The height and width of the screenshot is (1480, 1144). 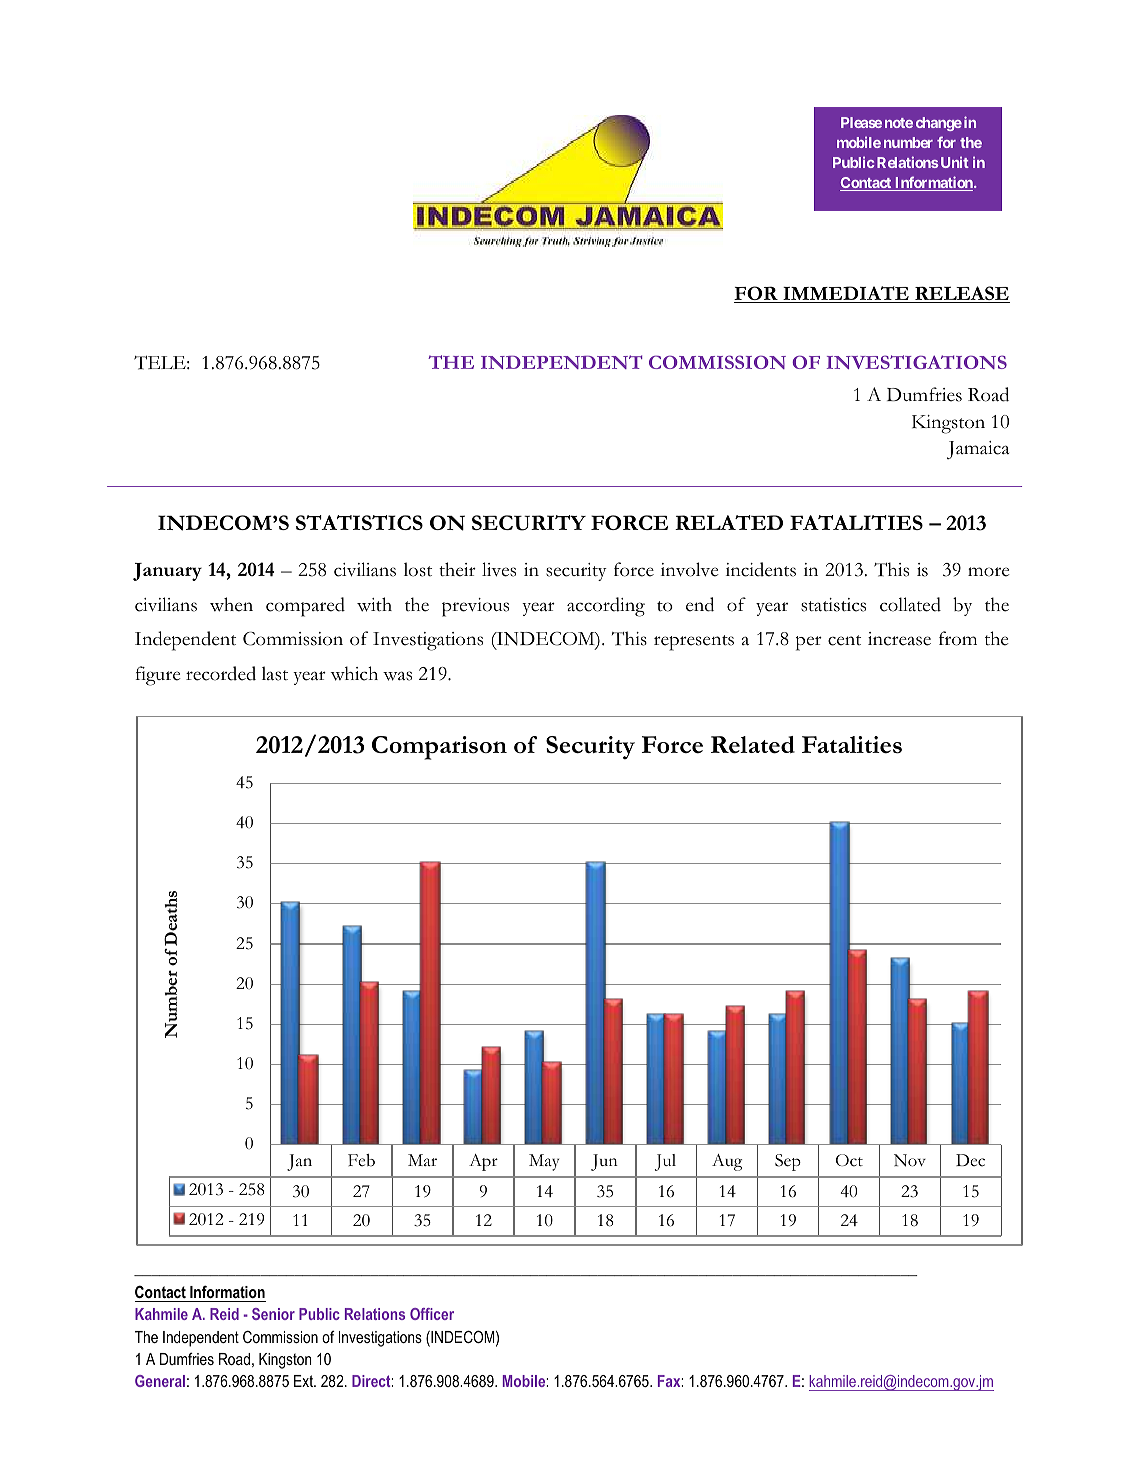 I want to click on May, so click(x=544, y=1162).
